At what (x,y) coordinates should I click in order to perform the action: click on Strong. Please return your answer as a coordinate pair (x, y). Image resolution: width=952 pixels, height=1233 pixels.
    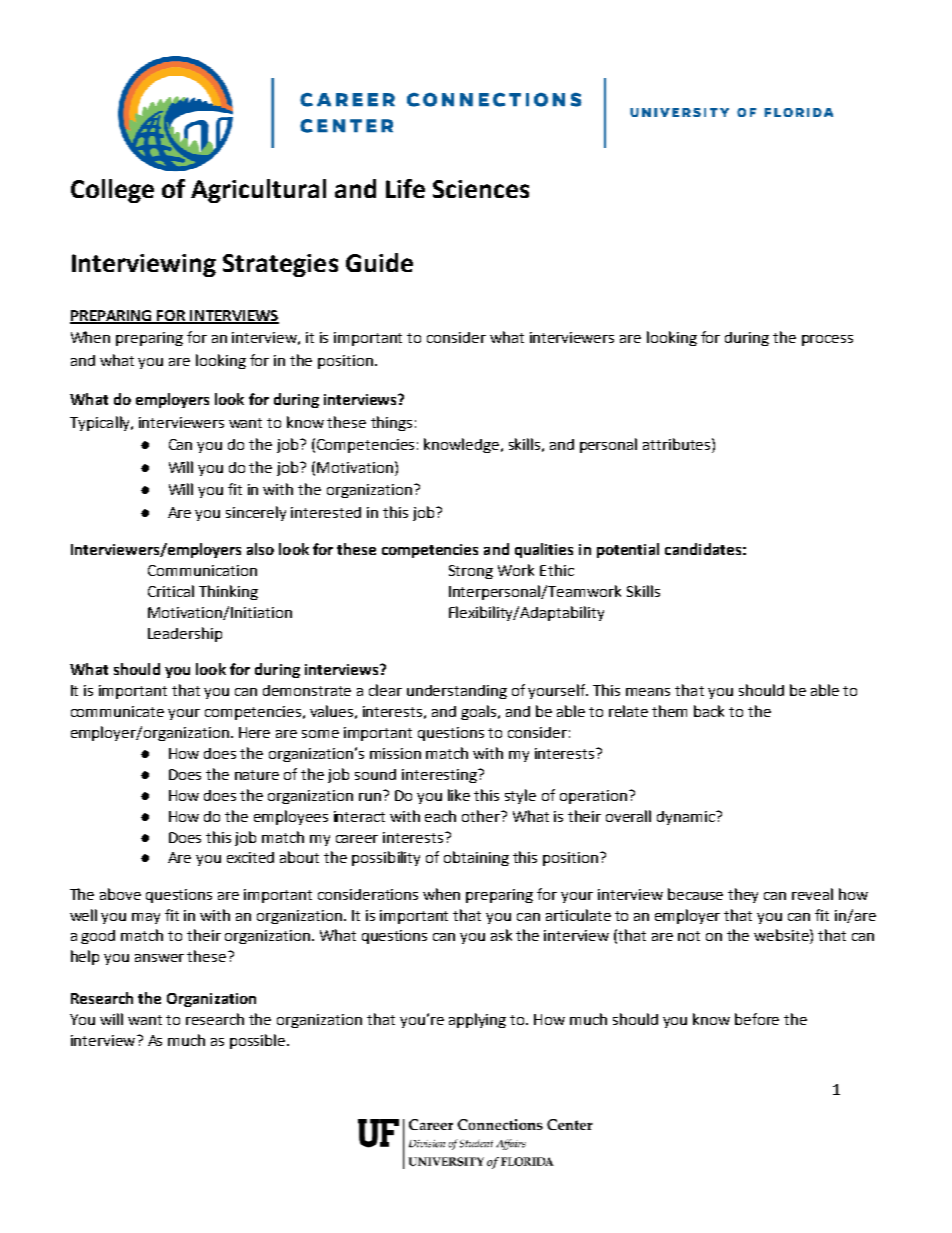
    Looking at the image, I should click on (471, 572).
